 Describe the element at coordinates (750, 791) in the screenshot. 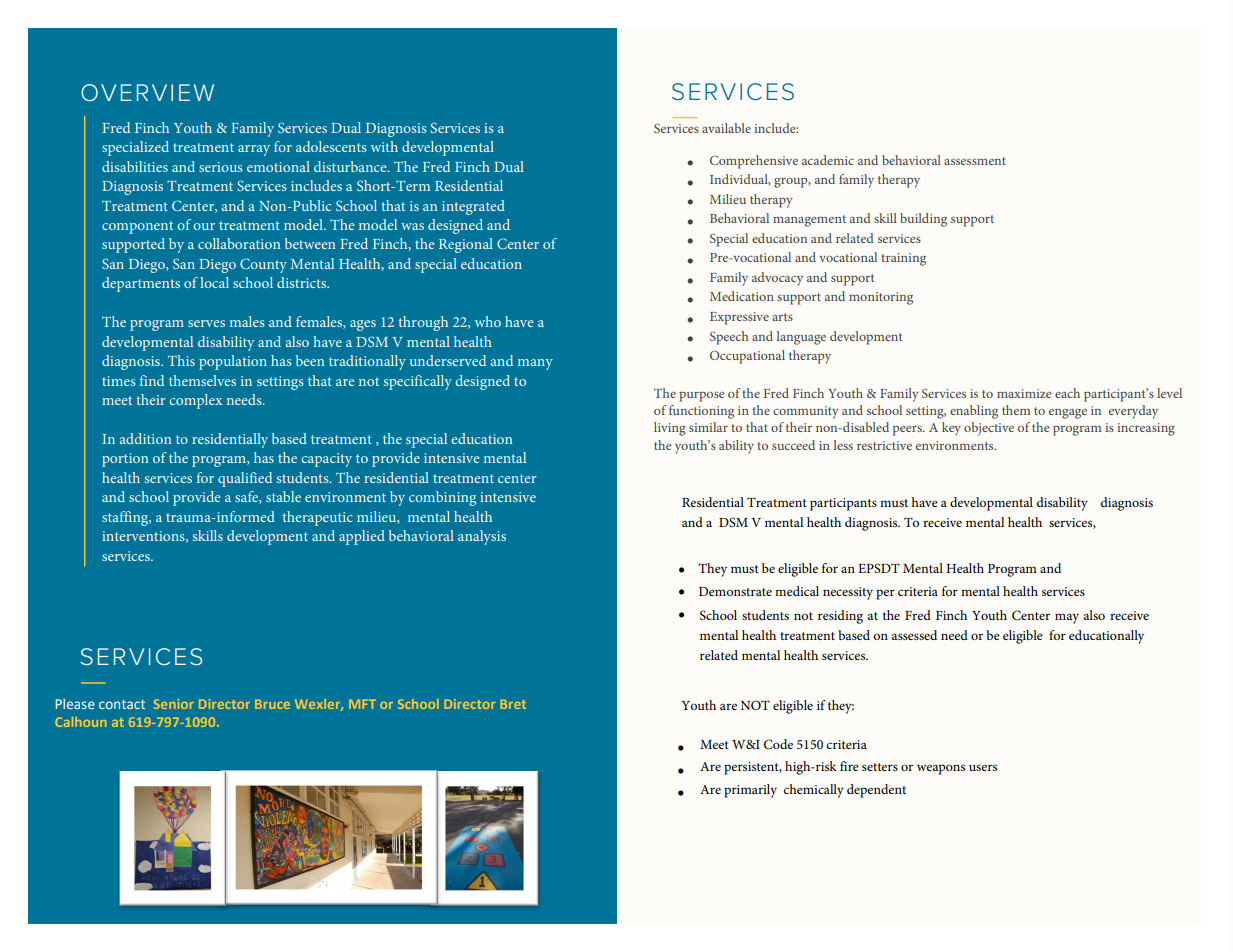

I see `primarily` at that location.
